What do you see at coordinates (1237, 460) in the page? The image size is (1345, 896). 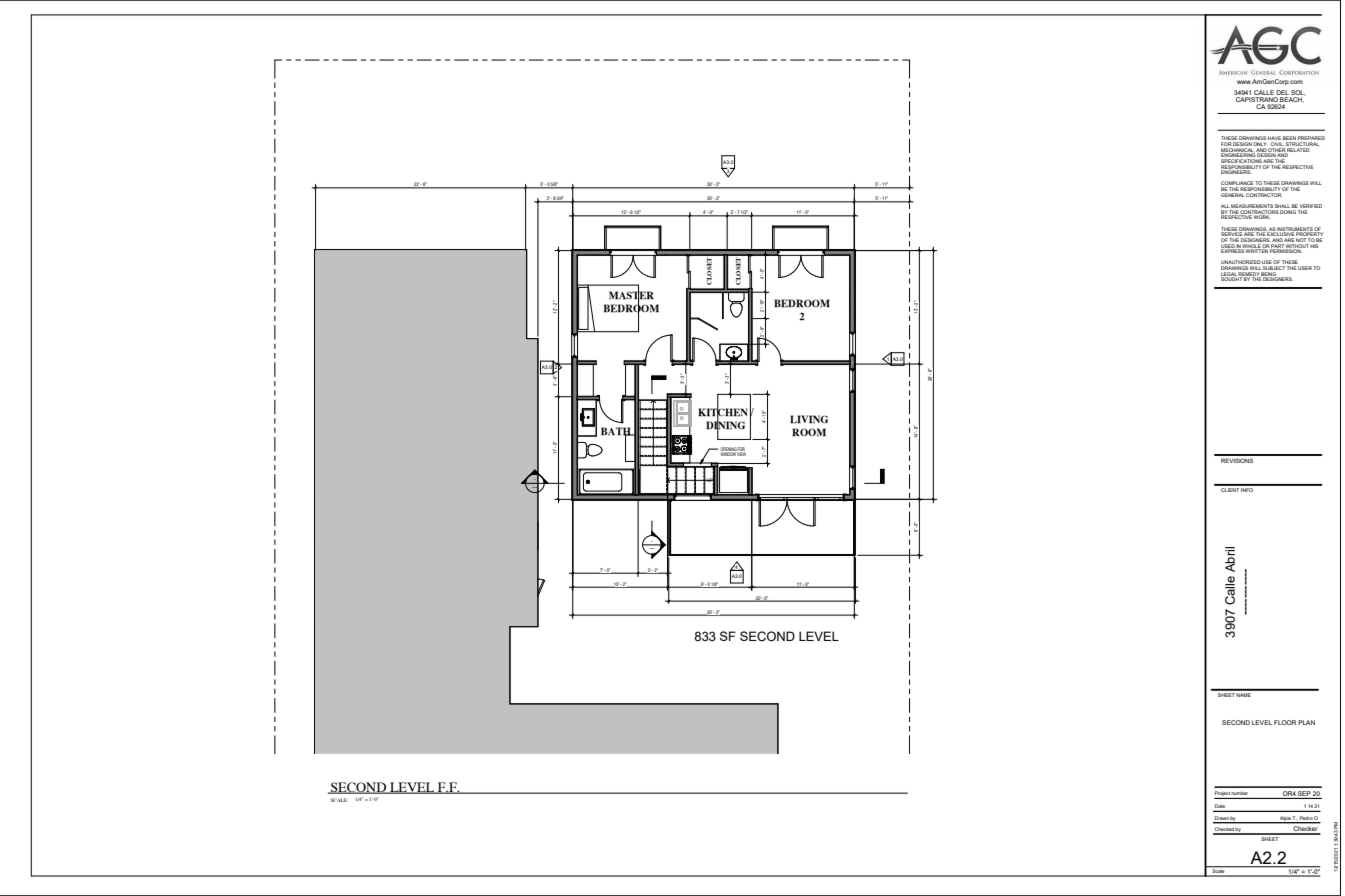 I see `REVISIONS` at bounding box center [1237, 460].
